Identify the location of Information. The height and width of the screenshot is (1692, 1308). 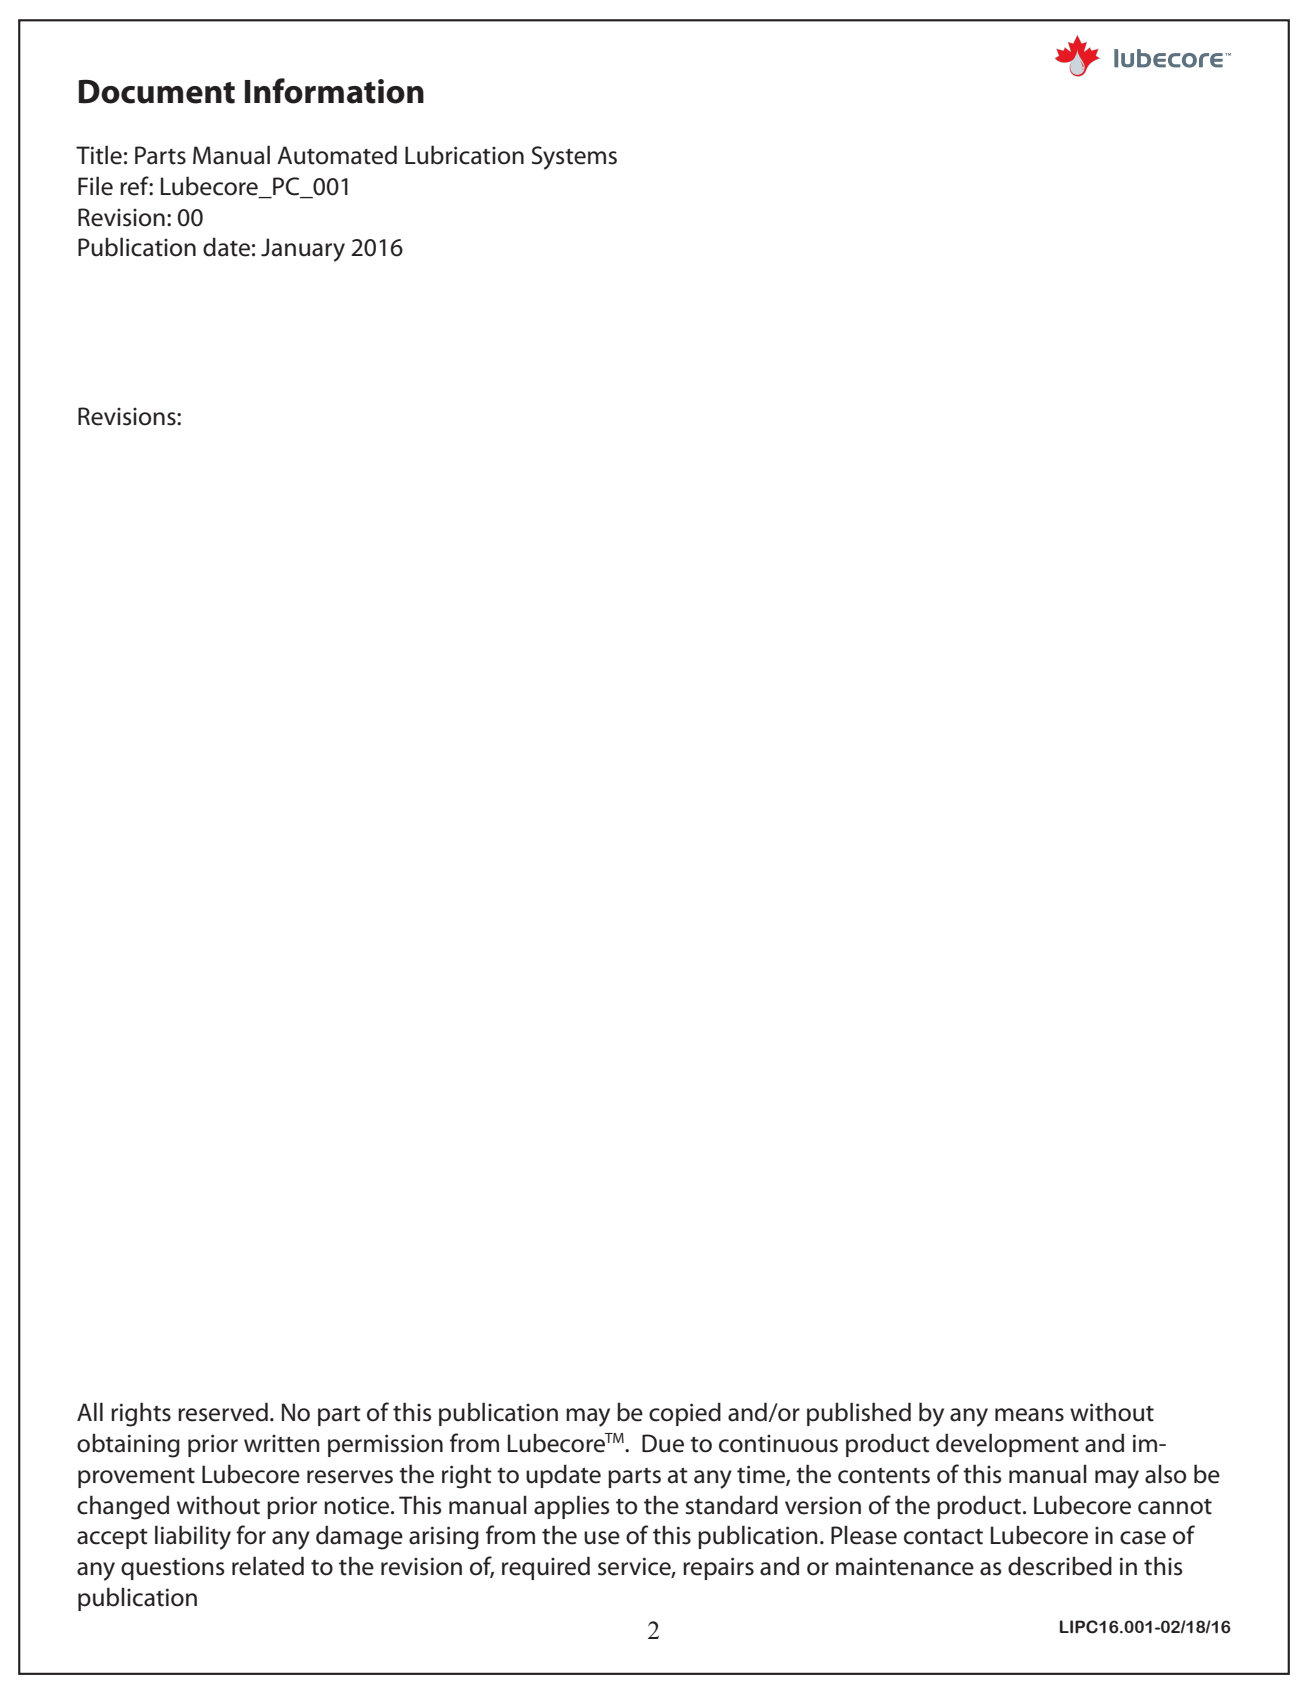
(334, 91).
